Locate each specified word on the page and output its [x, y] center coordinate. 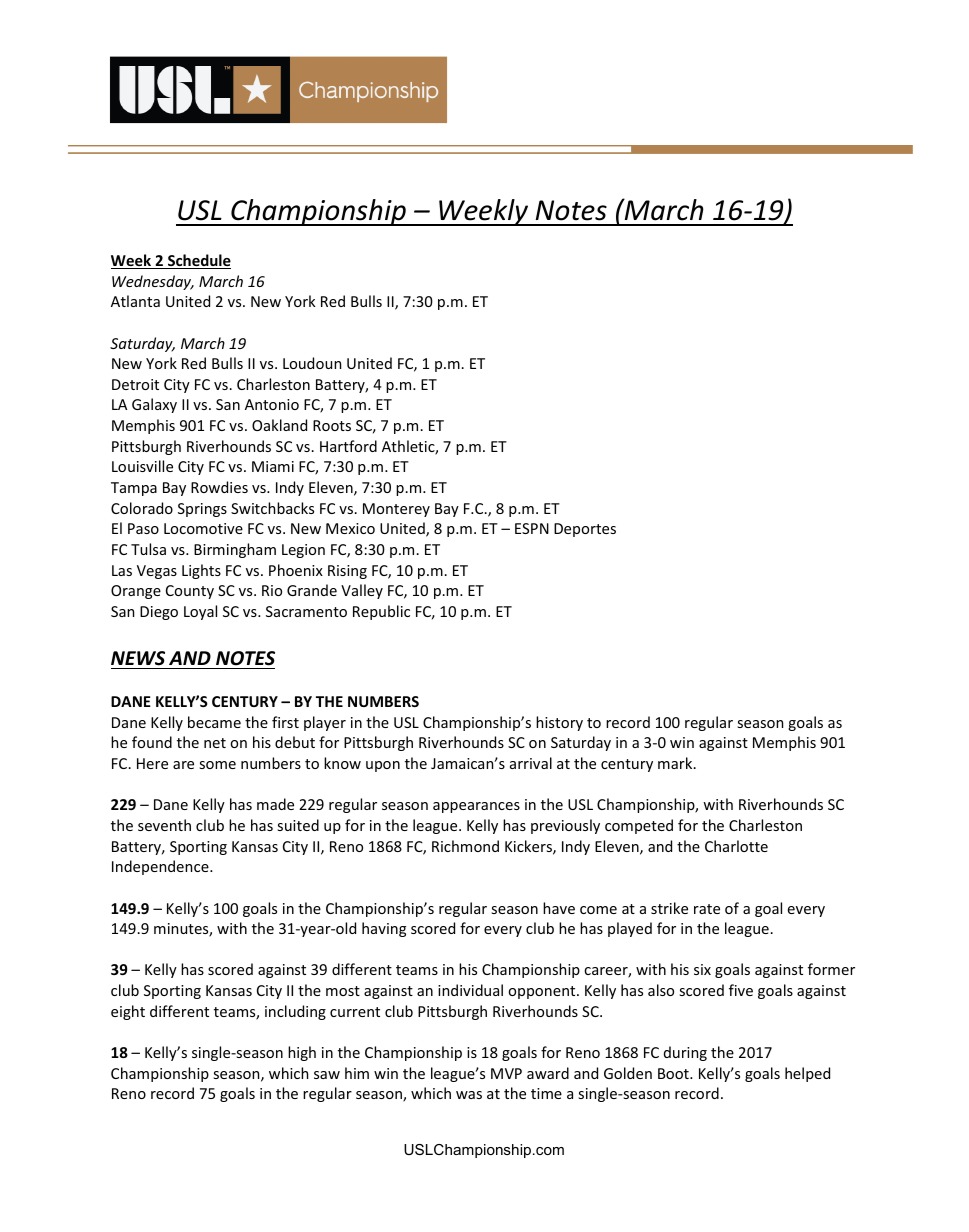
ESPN [532, 528]
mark [676, 763]
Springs [202, 510]
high [302, 1053]
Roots [332, 425]
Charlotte [736, 846]
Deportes [585, 530]
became [214, 722]
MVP [506, 1073]
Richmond [465, 846]
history [559, 723]
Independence [161, 867]
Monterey [396, 510]
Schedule [198, 261]
